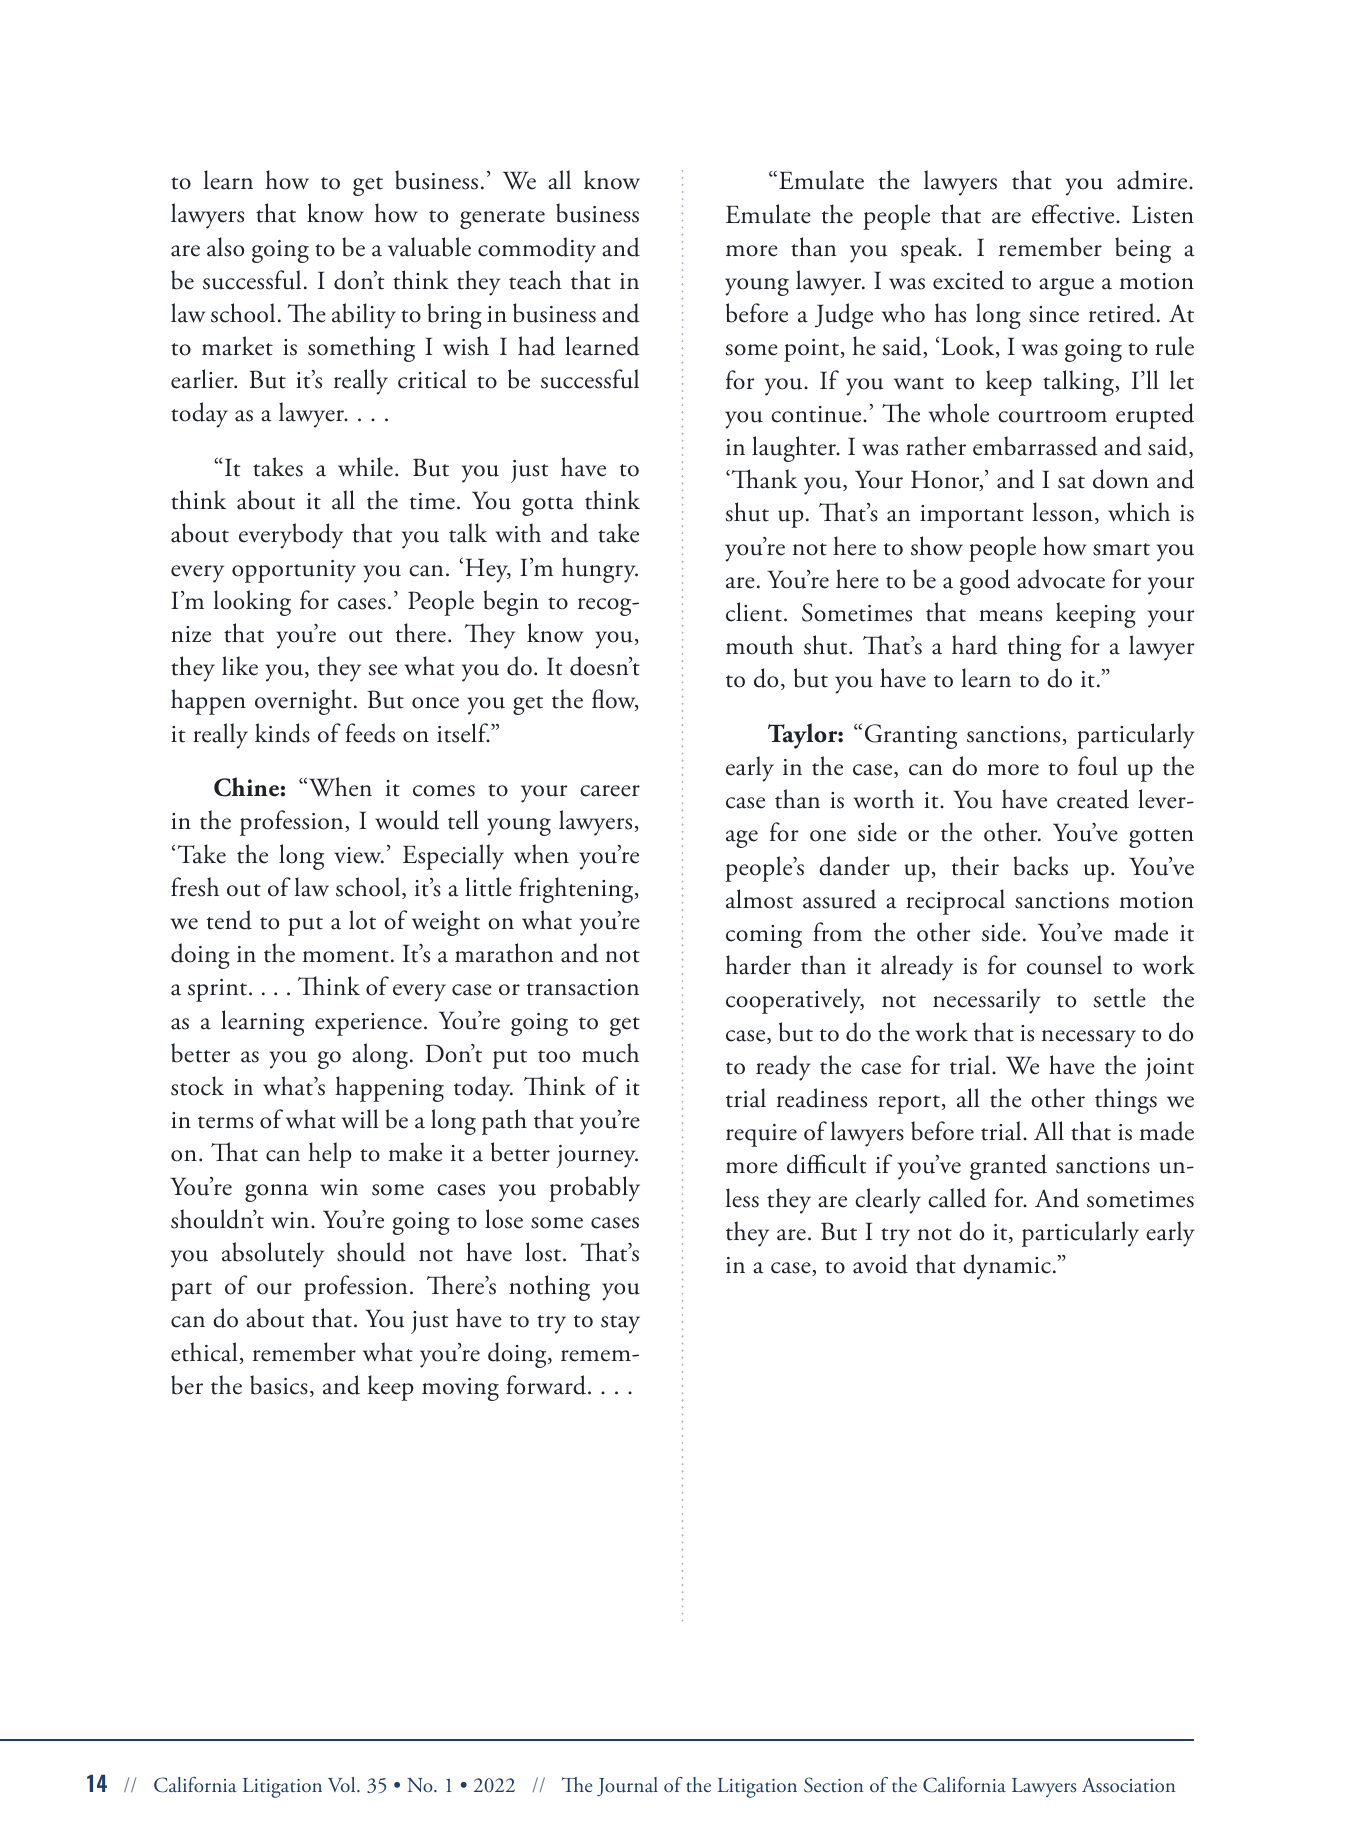 This document has width=1365, height=1835. Describe the element at coordinates (764, 936) in the document. I see `coming` at that location.
